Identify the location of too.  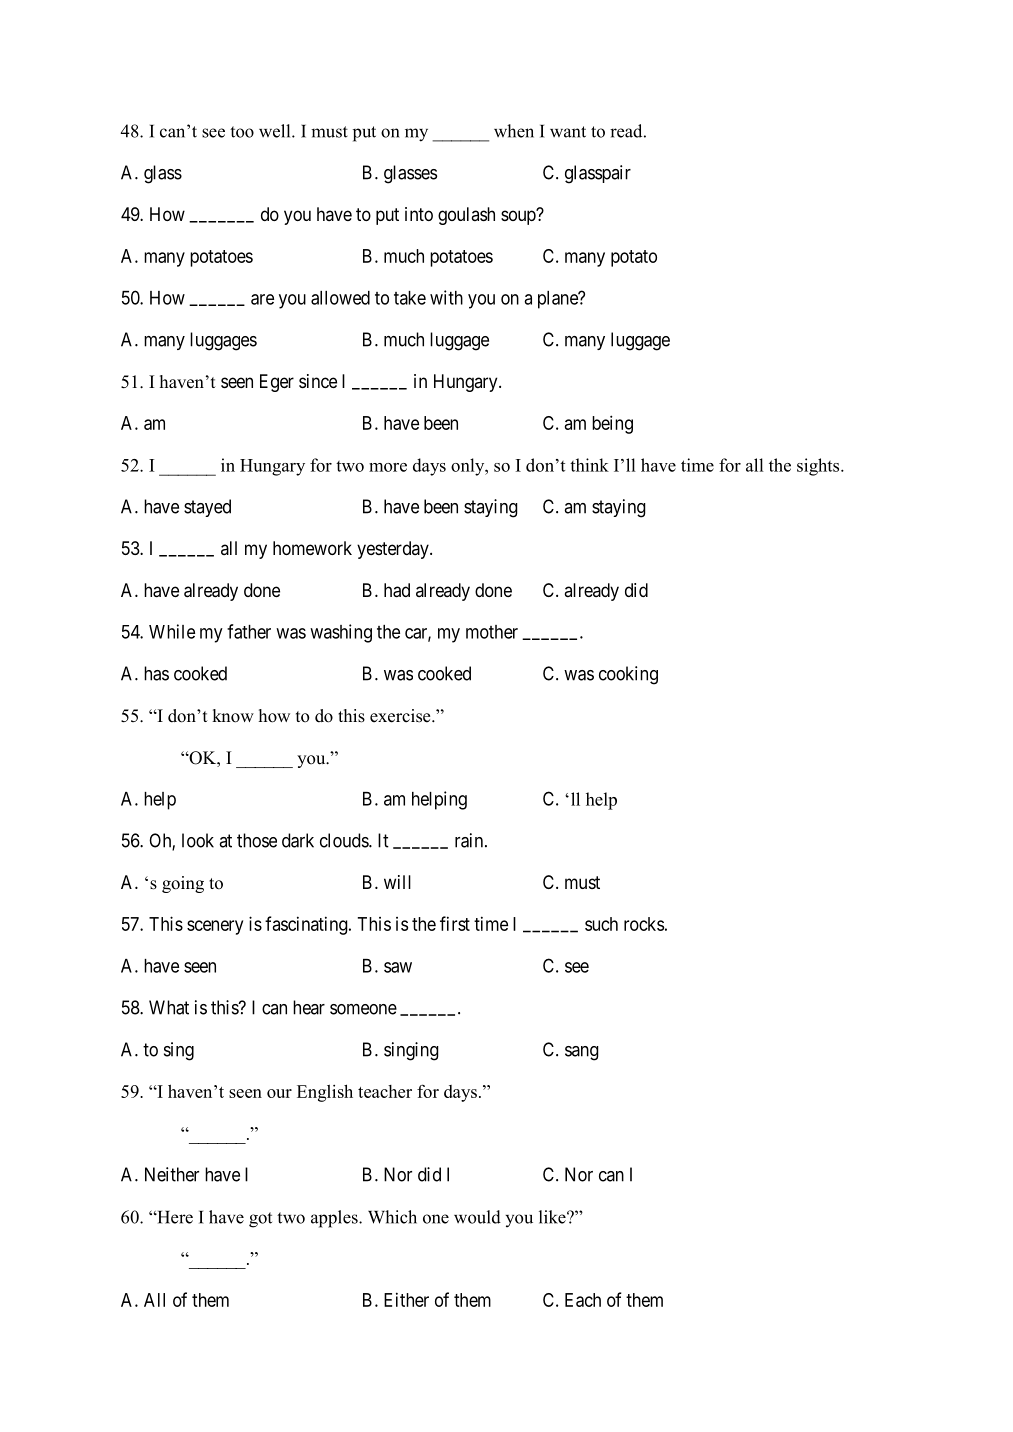
(242, 132).
